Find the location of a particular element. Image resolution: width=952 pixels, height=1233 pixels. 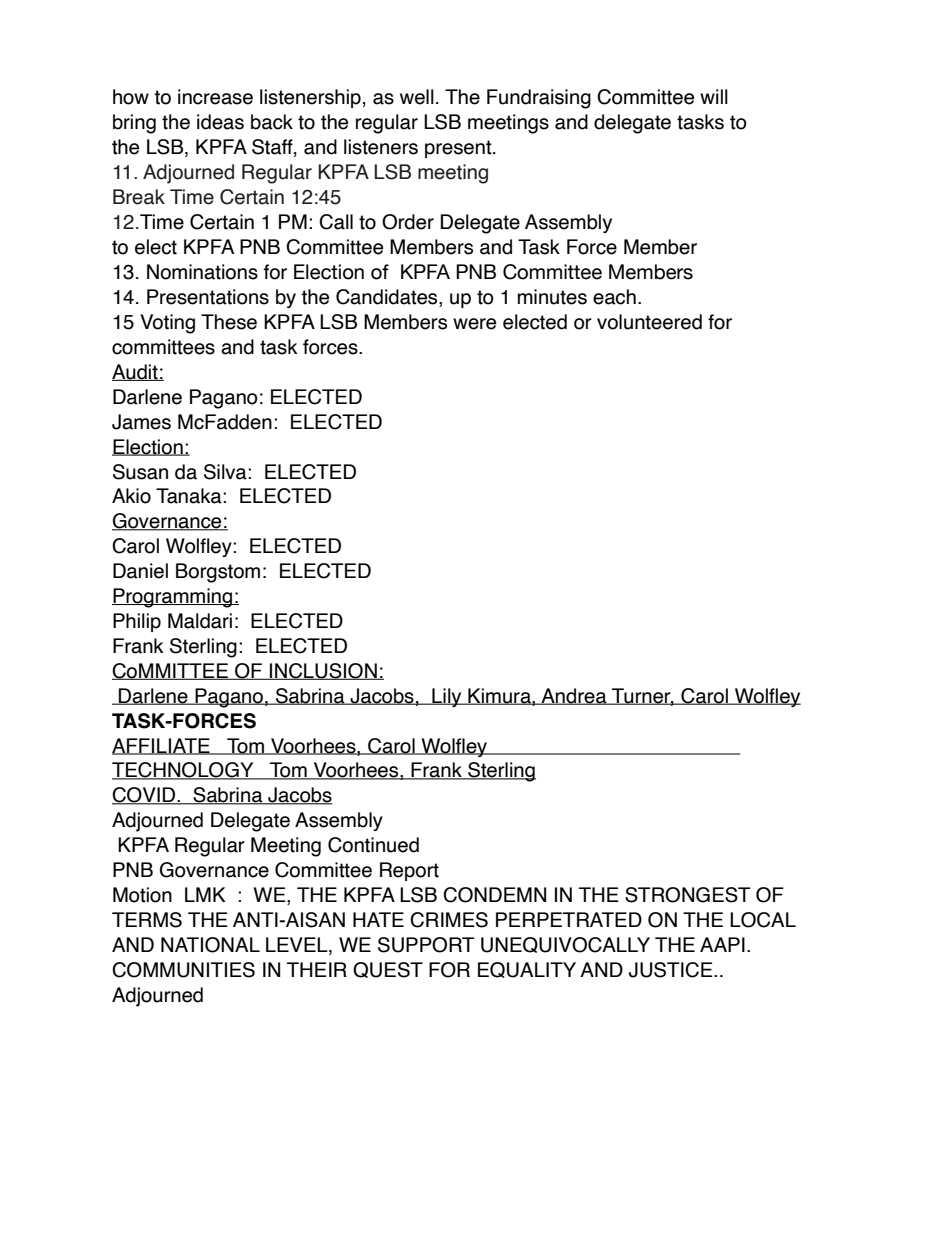

will is located at coordinates (714, 96).
